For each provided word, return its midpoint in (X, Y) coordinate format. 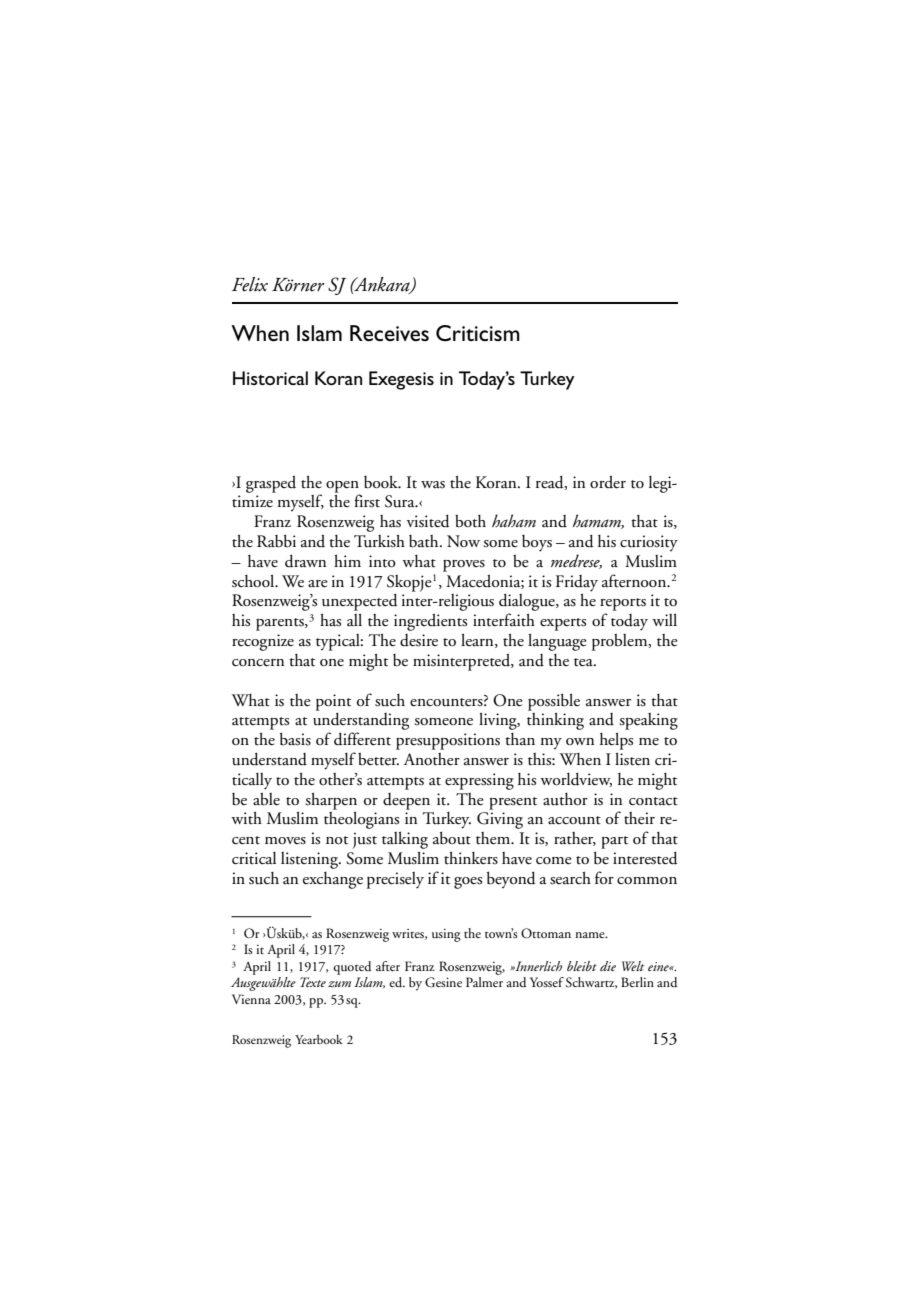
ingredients (430, 622)
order (608, 482)
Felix (250, 284)
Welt (633, 966)
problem (621, 642)
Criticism (478, 333)
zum (339, 984)
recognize (263, 642)
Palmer (484, 982)
